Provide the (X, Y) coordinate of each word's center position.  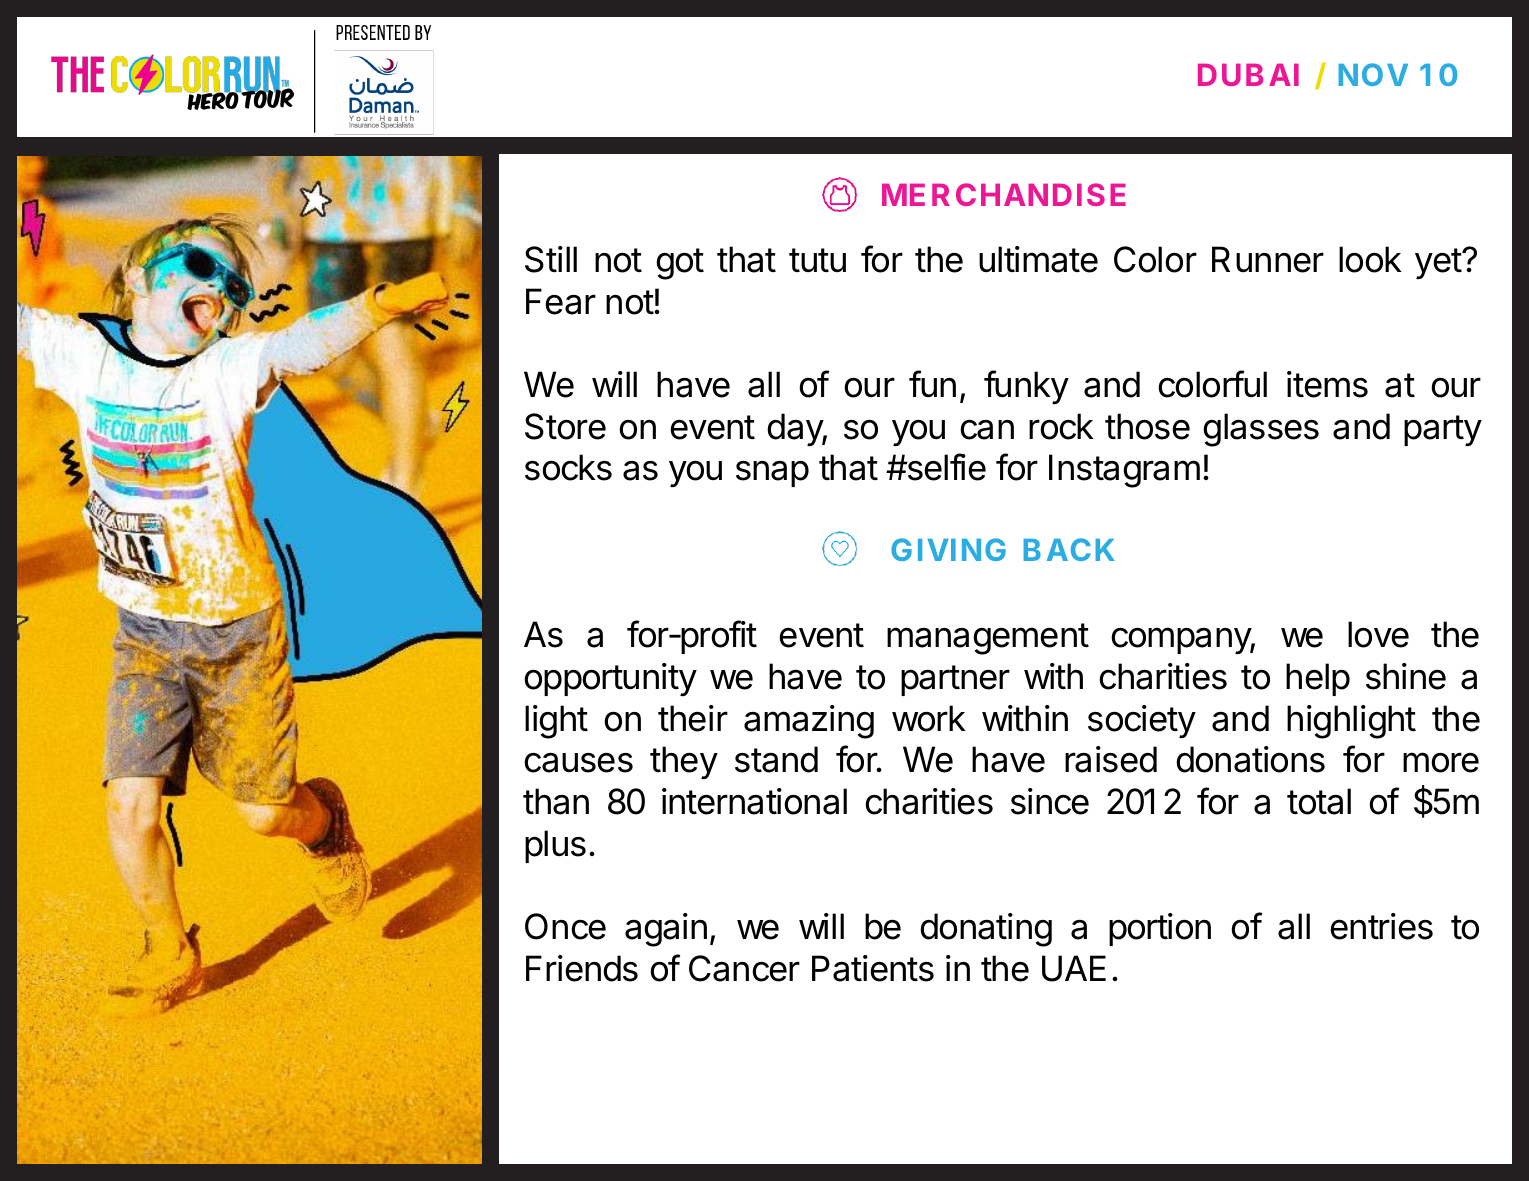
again (666, 930)
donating (986, 930)
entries (1381, 926)
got (680, 264)
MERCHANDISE (1004, 194)
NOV (1373, 74)
